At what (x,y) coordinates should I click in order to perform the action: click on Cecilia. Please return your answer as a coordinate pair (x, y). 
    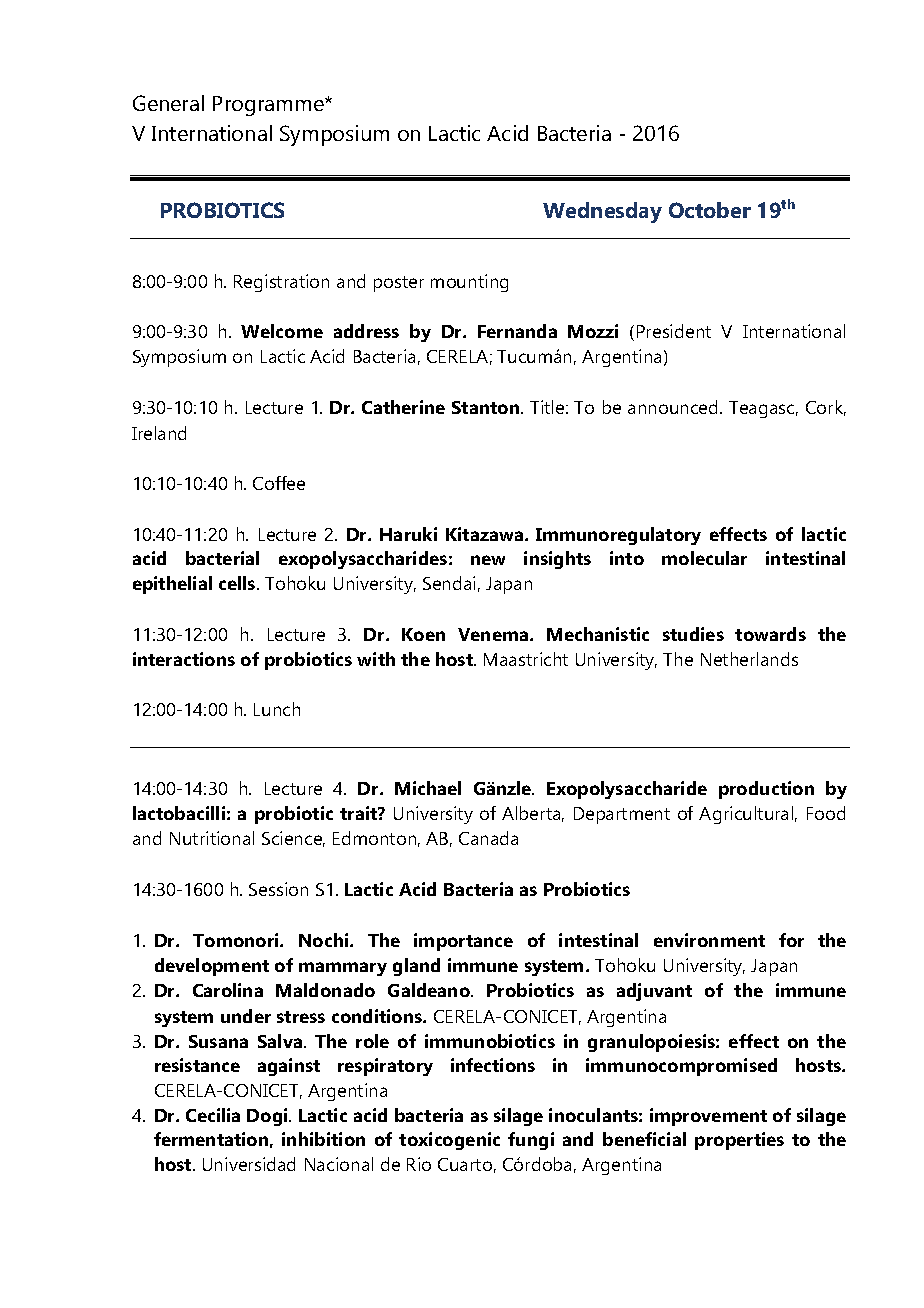
    Looking at the image, I should click on (213, 1115).
